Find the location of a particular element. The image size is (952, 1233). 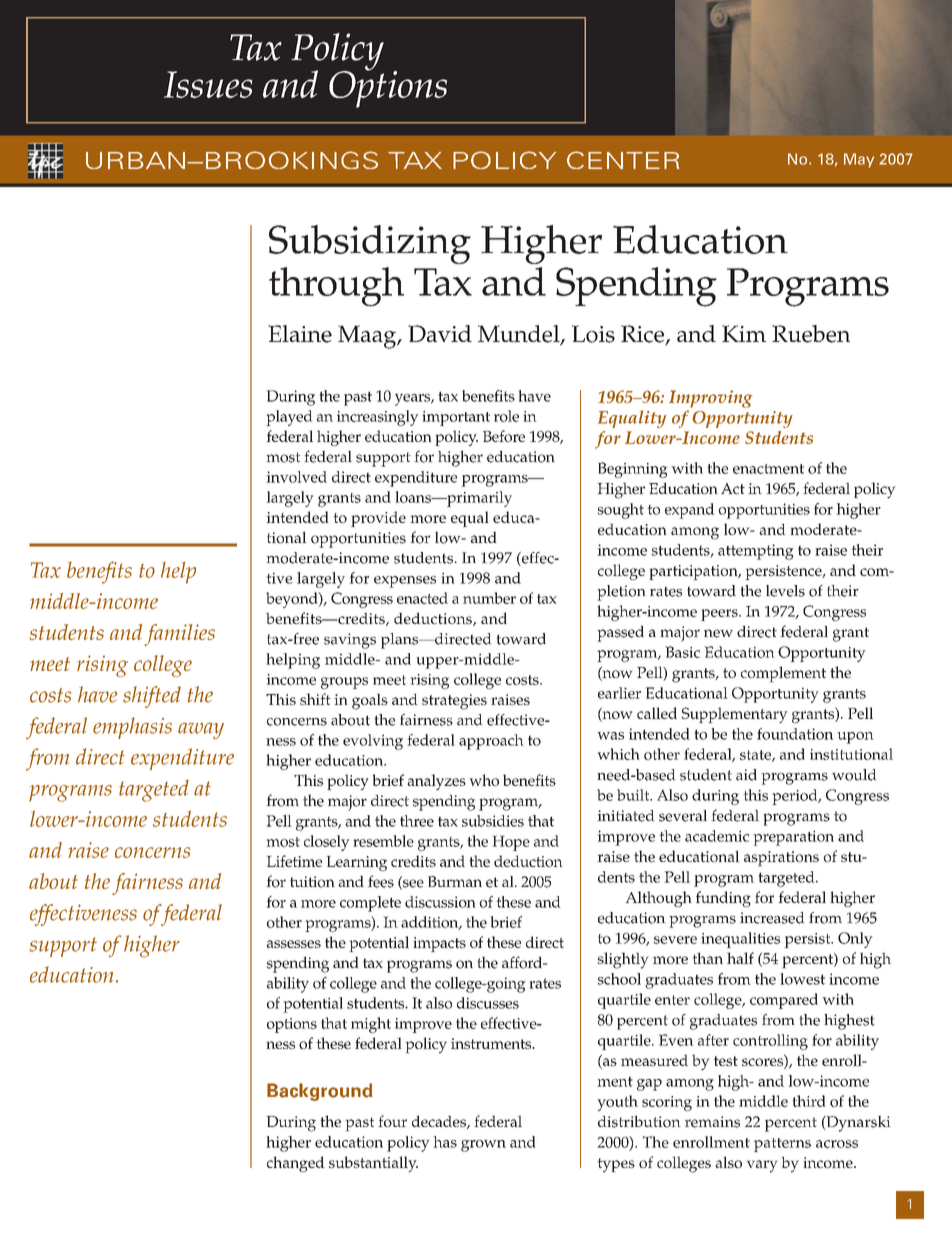

May is located at coordinates (859, 160).
